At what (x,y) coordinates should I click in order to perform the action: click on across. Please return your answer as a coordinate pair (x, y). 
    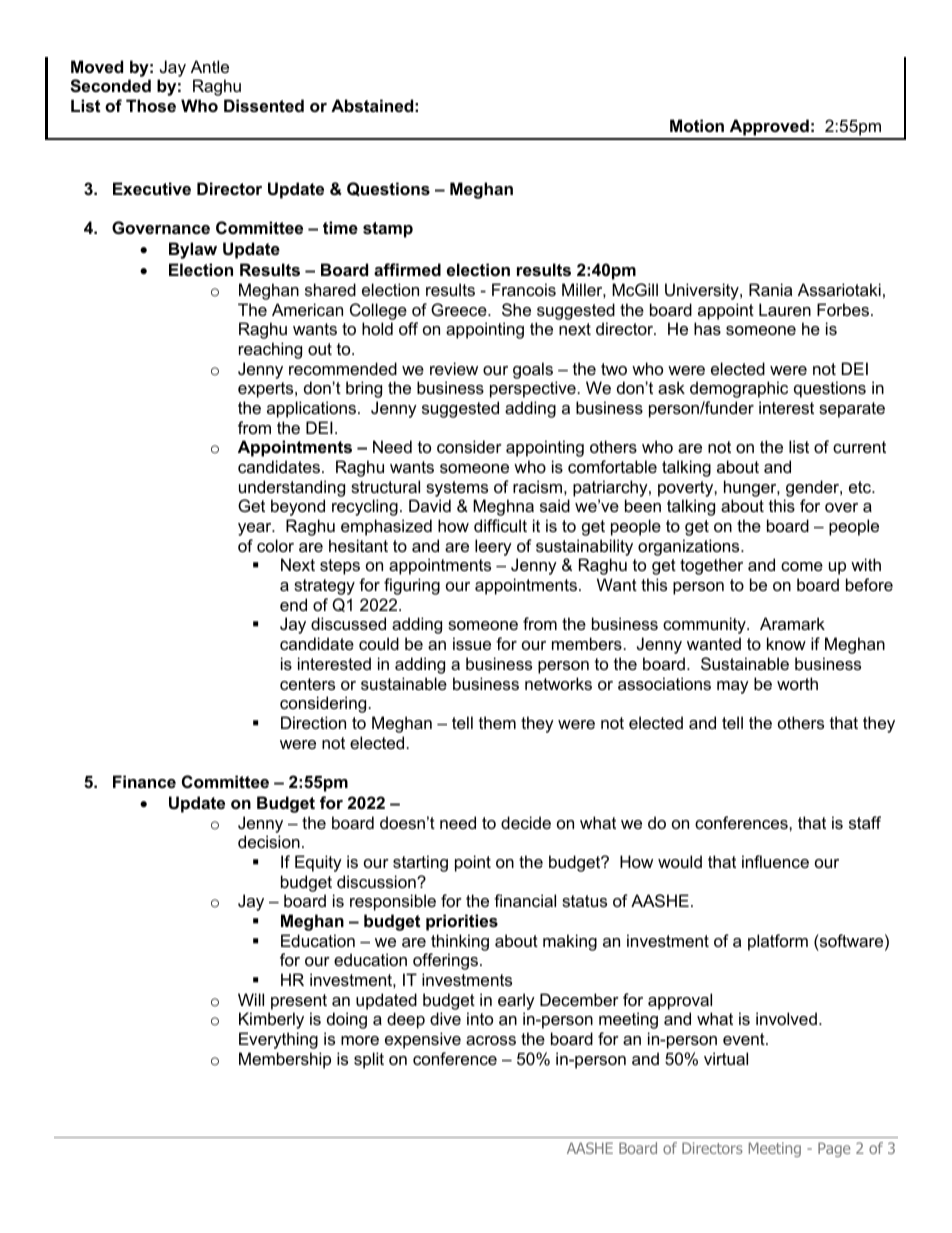
    Looking at the image, I should click on (491, 1040).
